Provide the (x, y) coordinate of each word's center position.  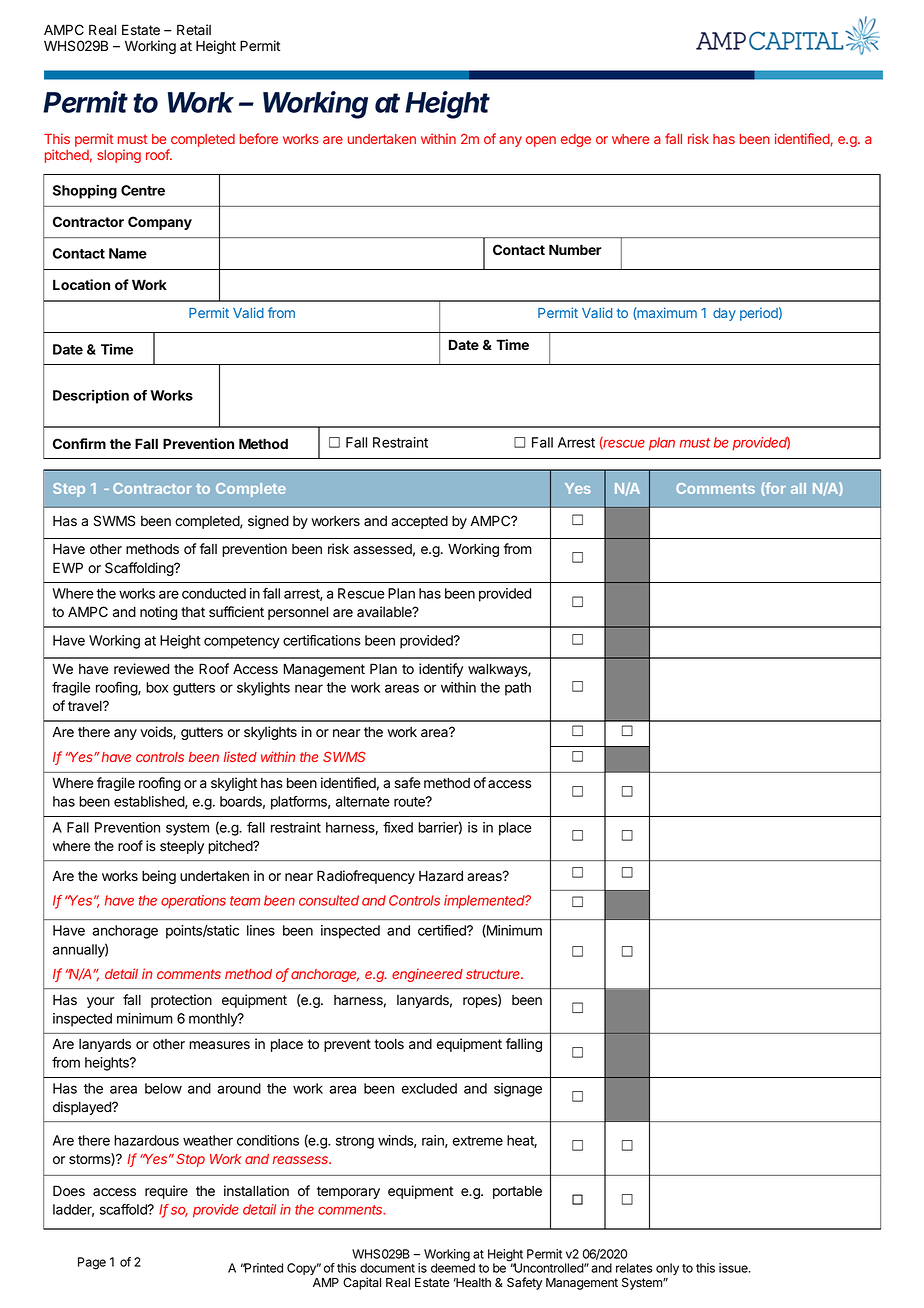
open (541, 141)
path (518, 689)
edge (576, 140)
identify (441, 670)
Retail (194, 30)
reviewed (141, 669)
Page (92, 1263)
